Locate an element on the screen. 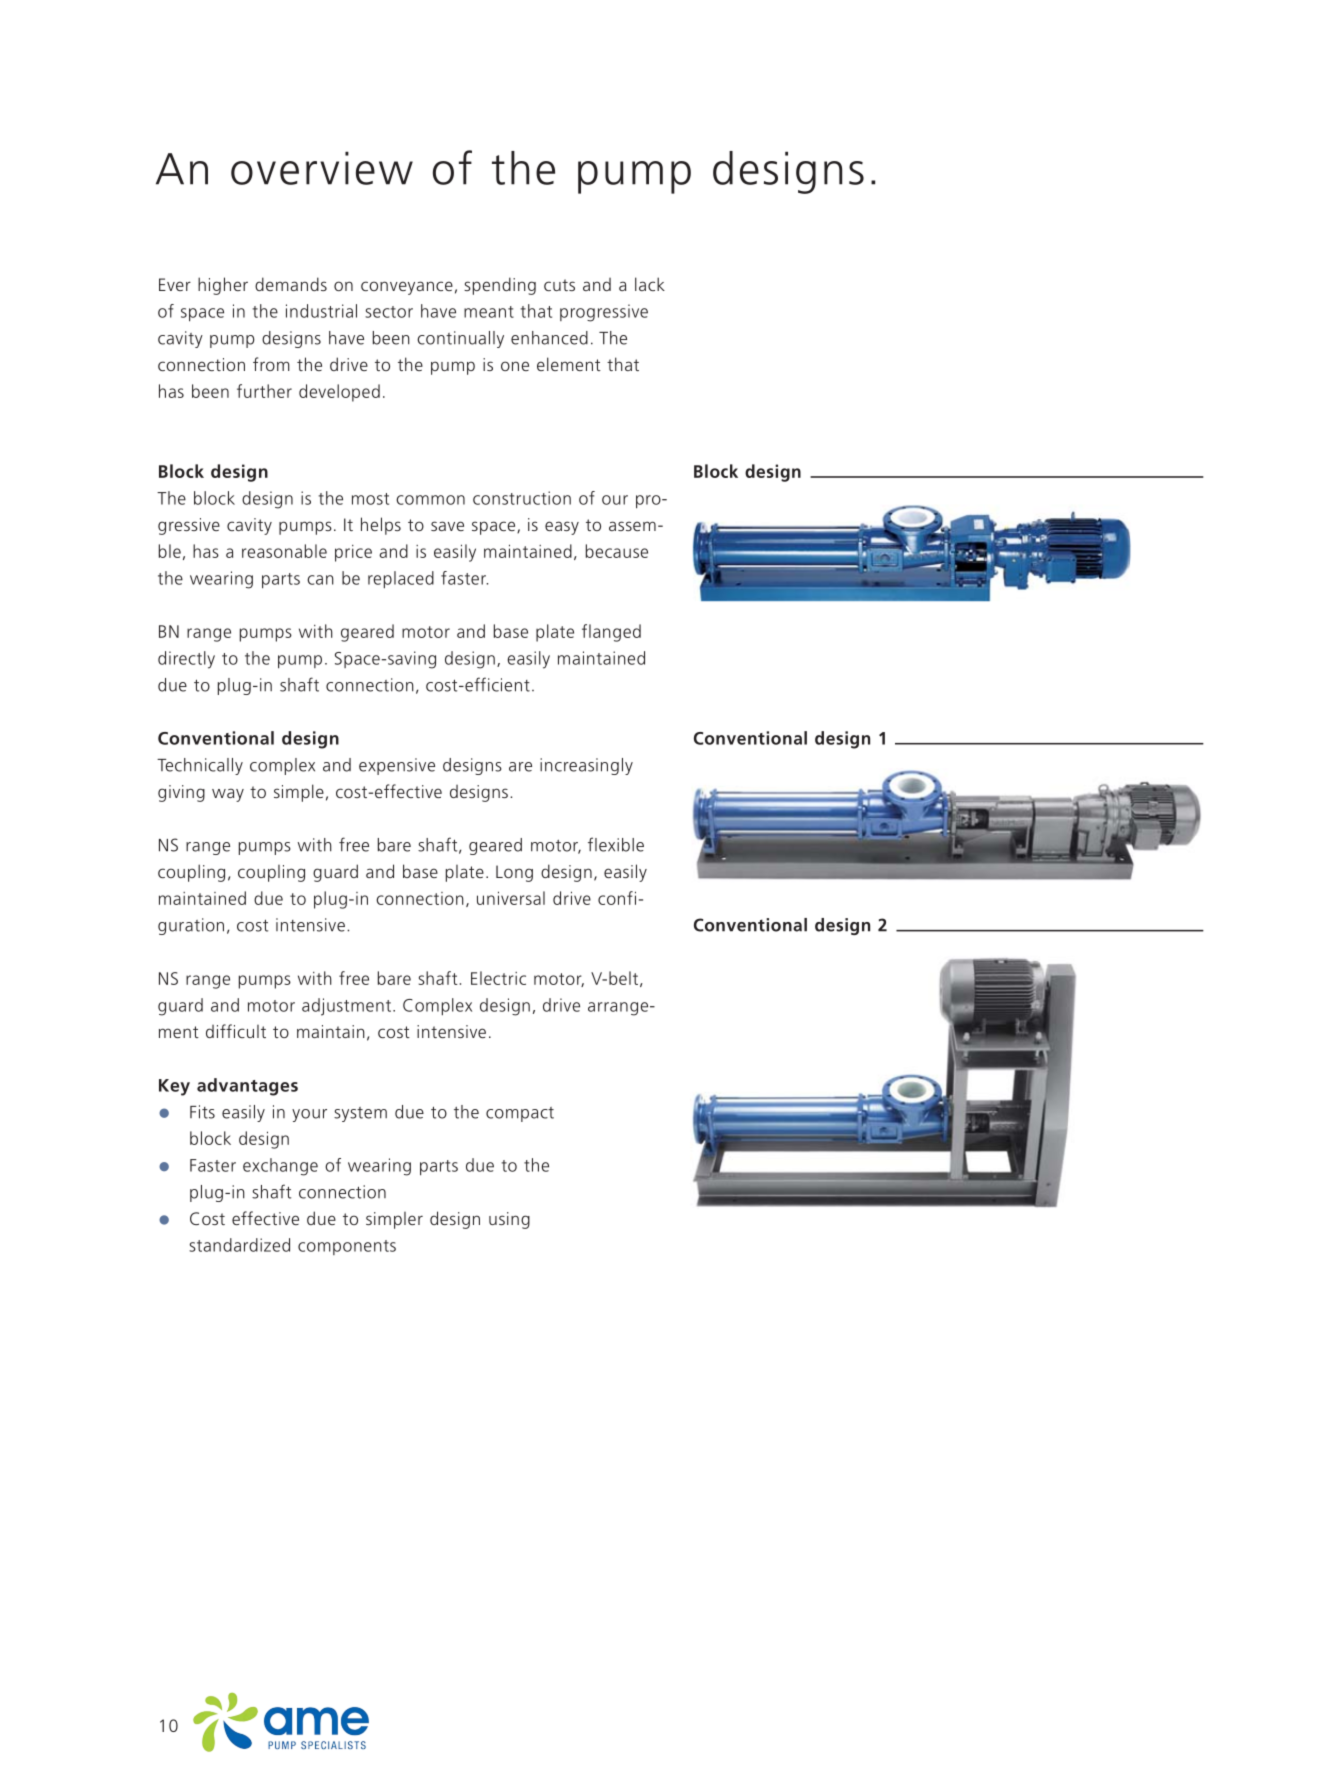  advantages is located at coordinates (247, 1087).
